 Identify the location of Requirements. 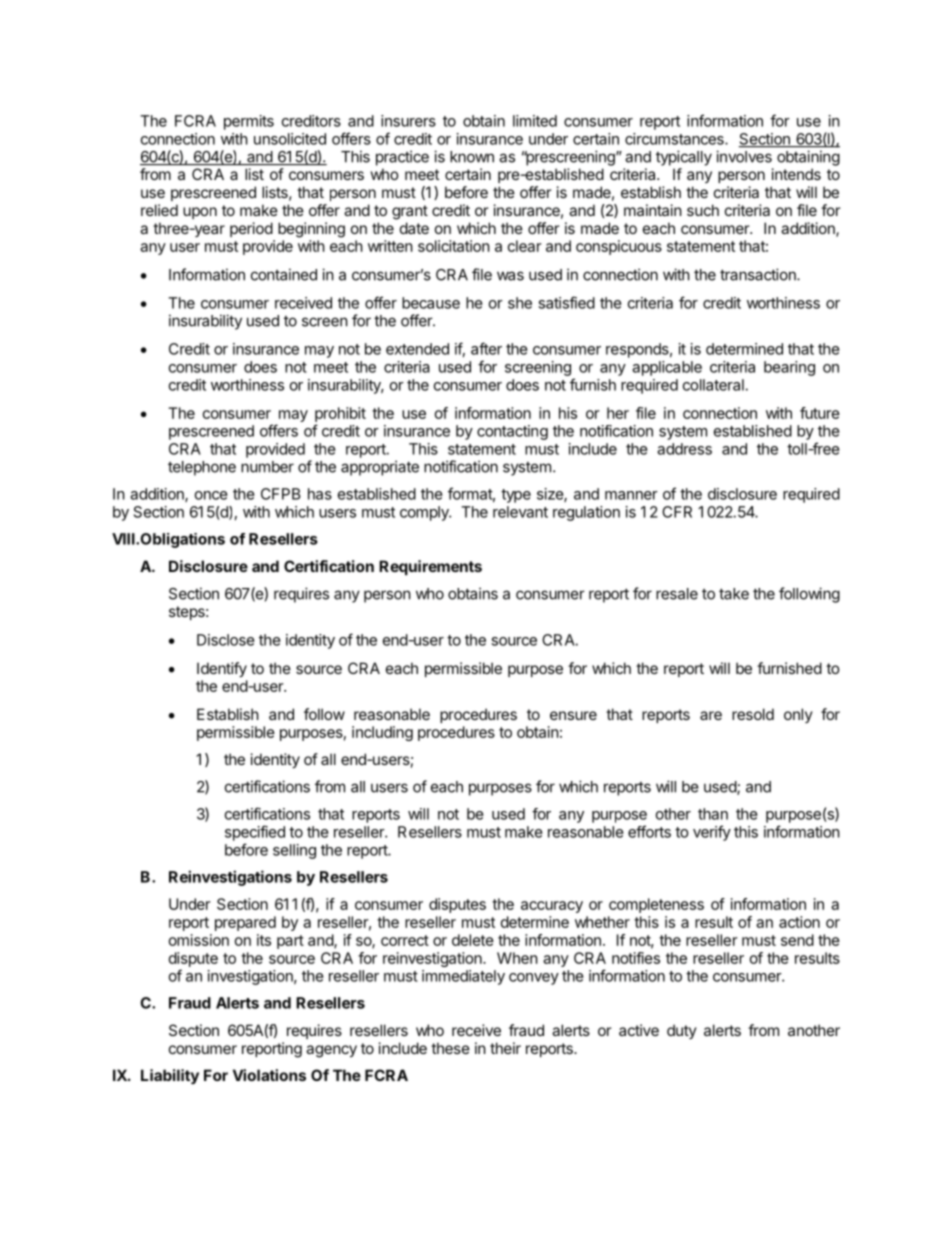
(430, 567).
